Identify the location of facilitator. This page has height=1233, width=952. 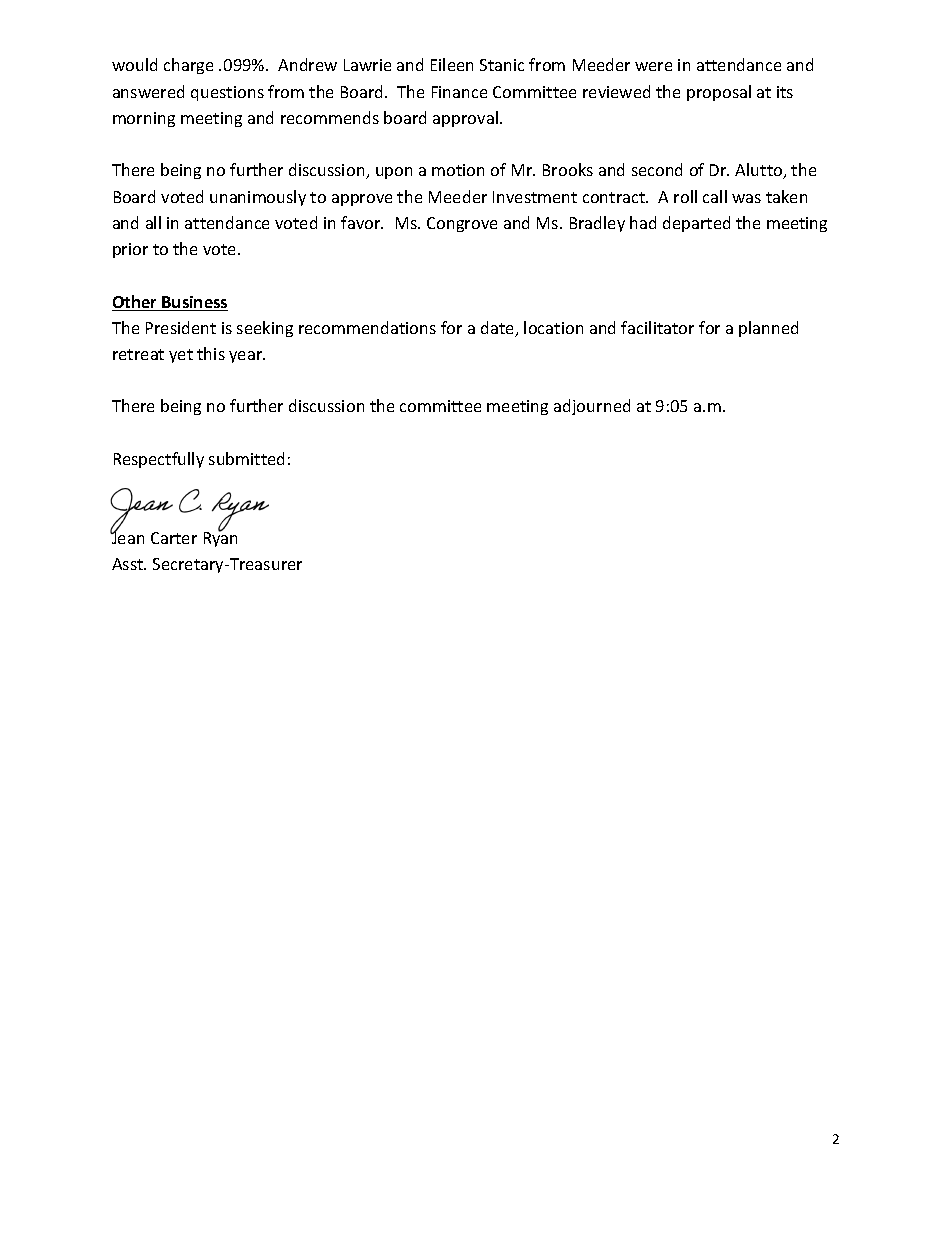
(657, 327).
